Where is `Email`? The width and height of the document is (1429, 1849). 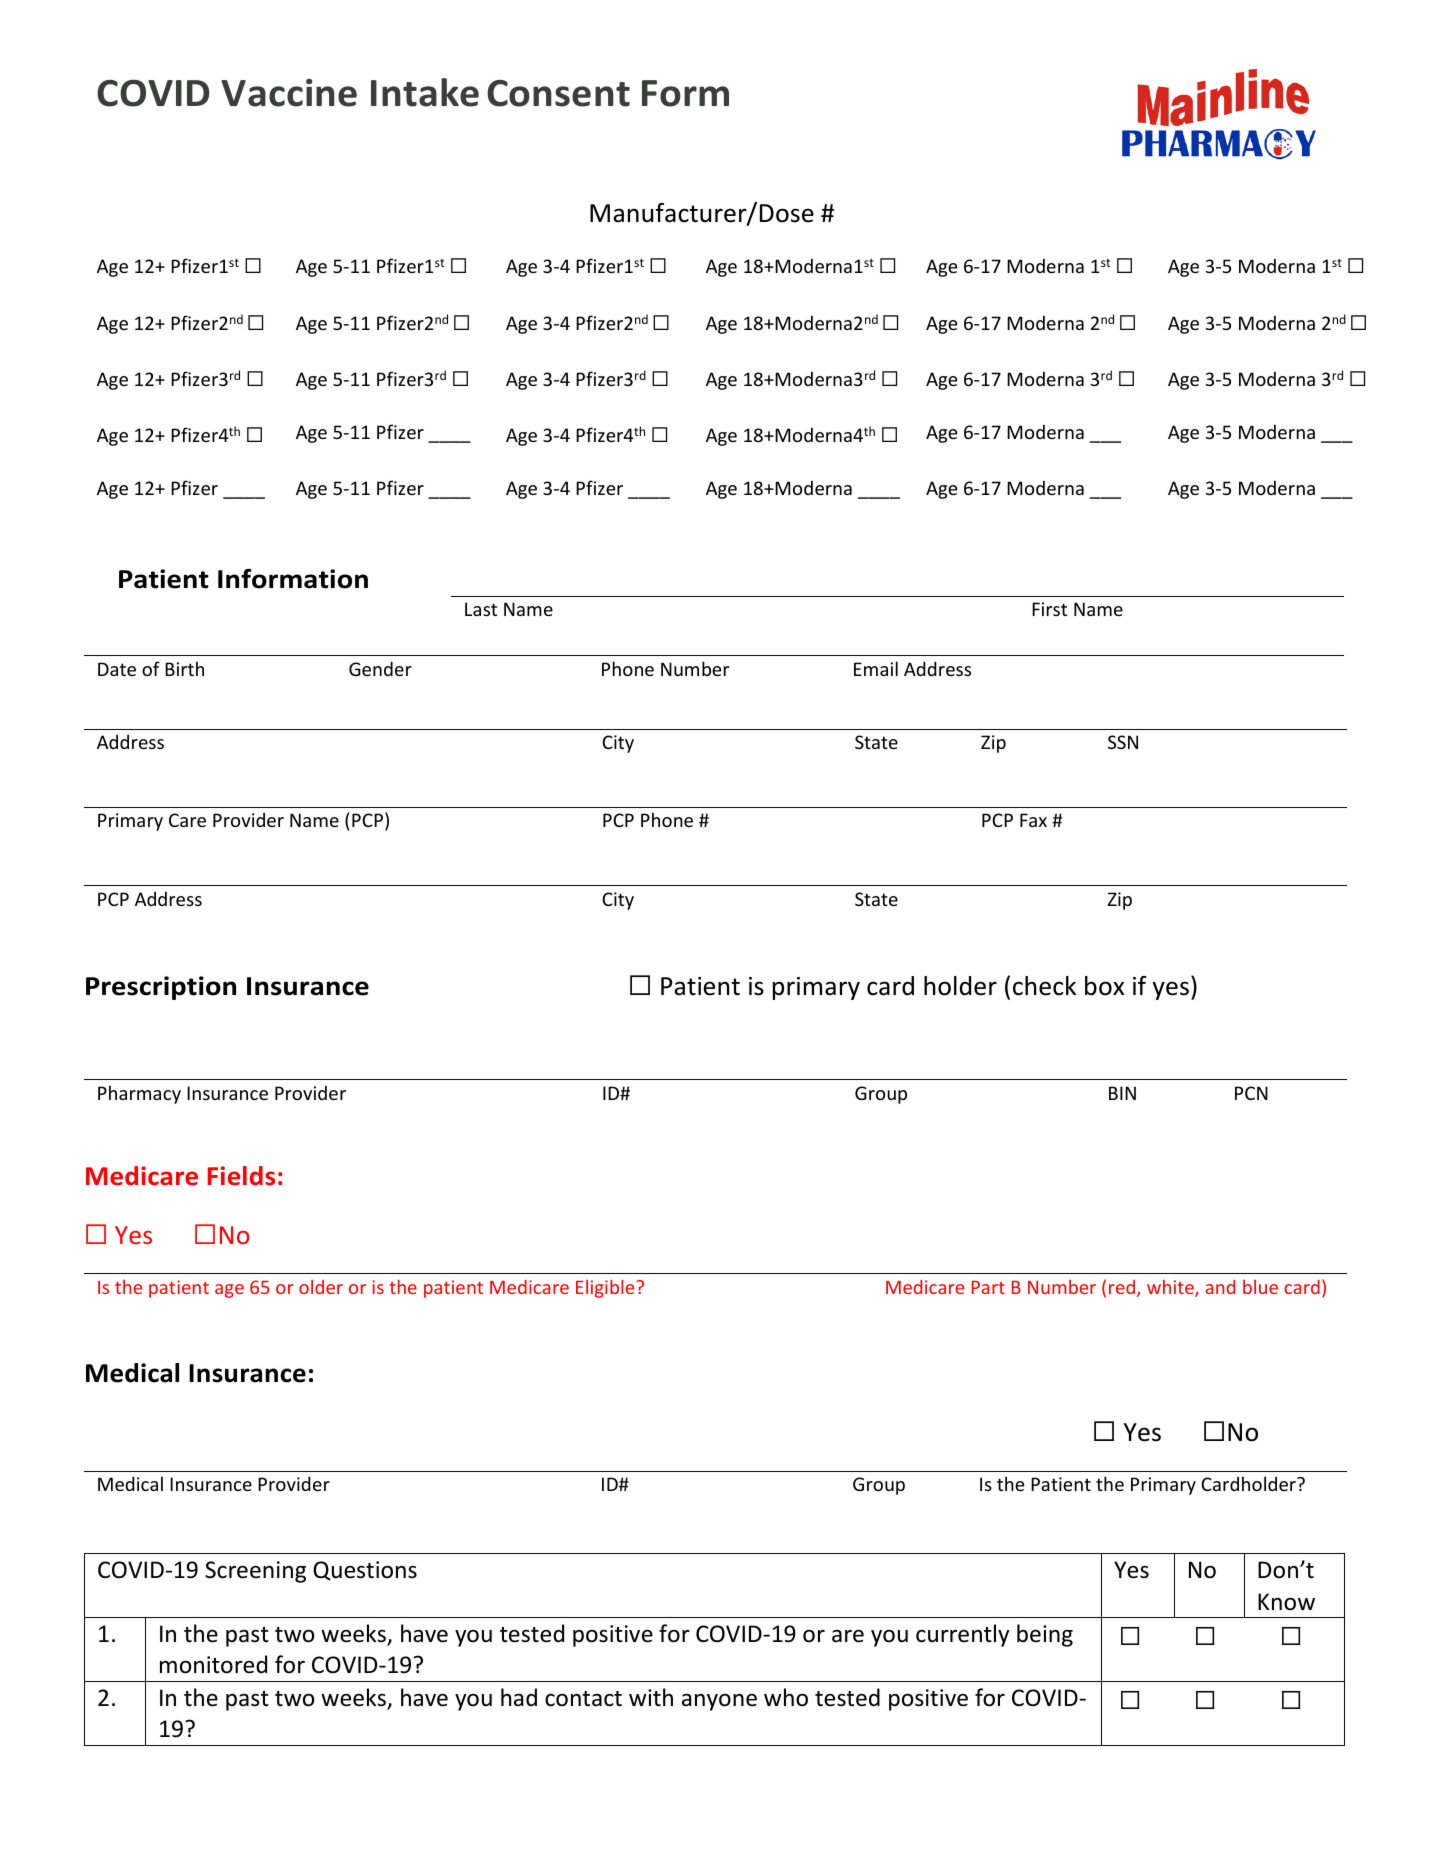 Email is located at coordinates (876, 668).
